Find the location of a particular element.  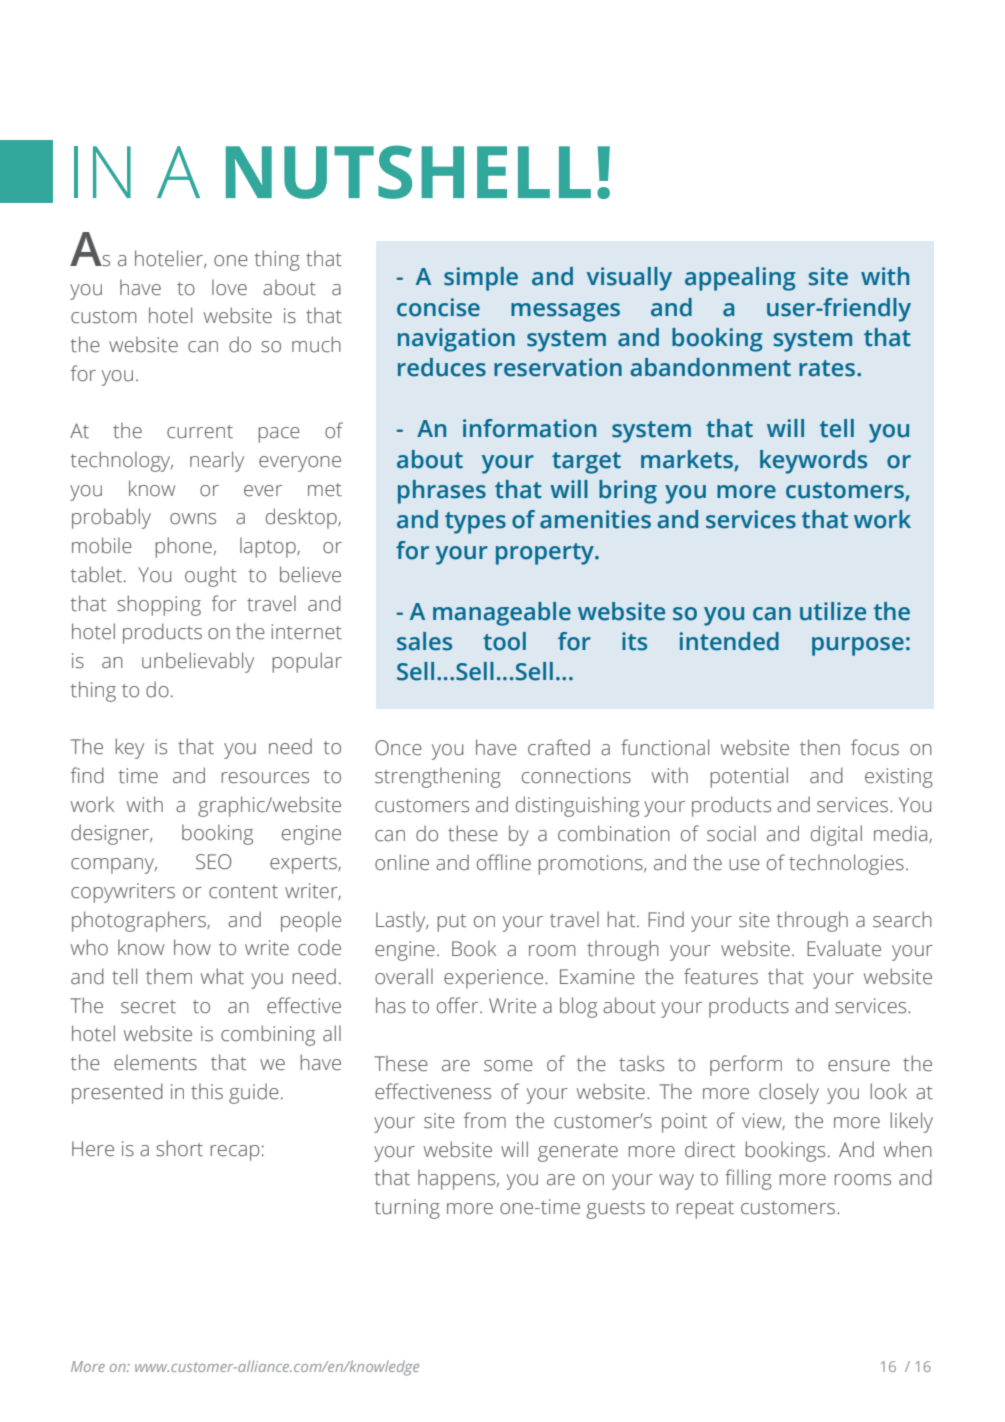

appealing is located at coordinates (740, 279).
